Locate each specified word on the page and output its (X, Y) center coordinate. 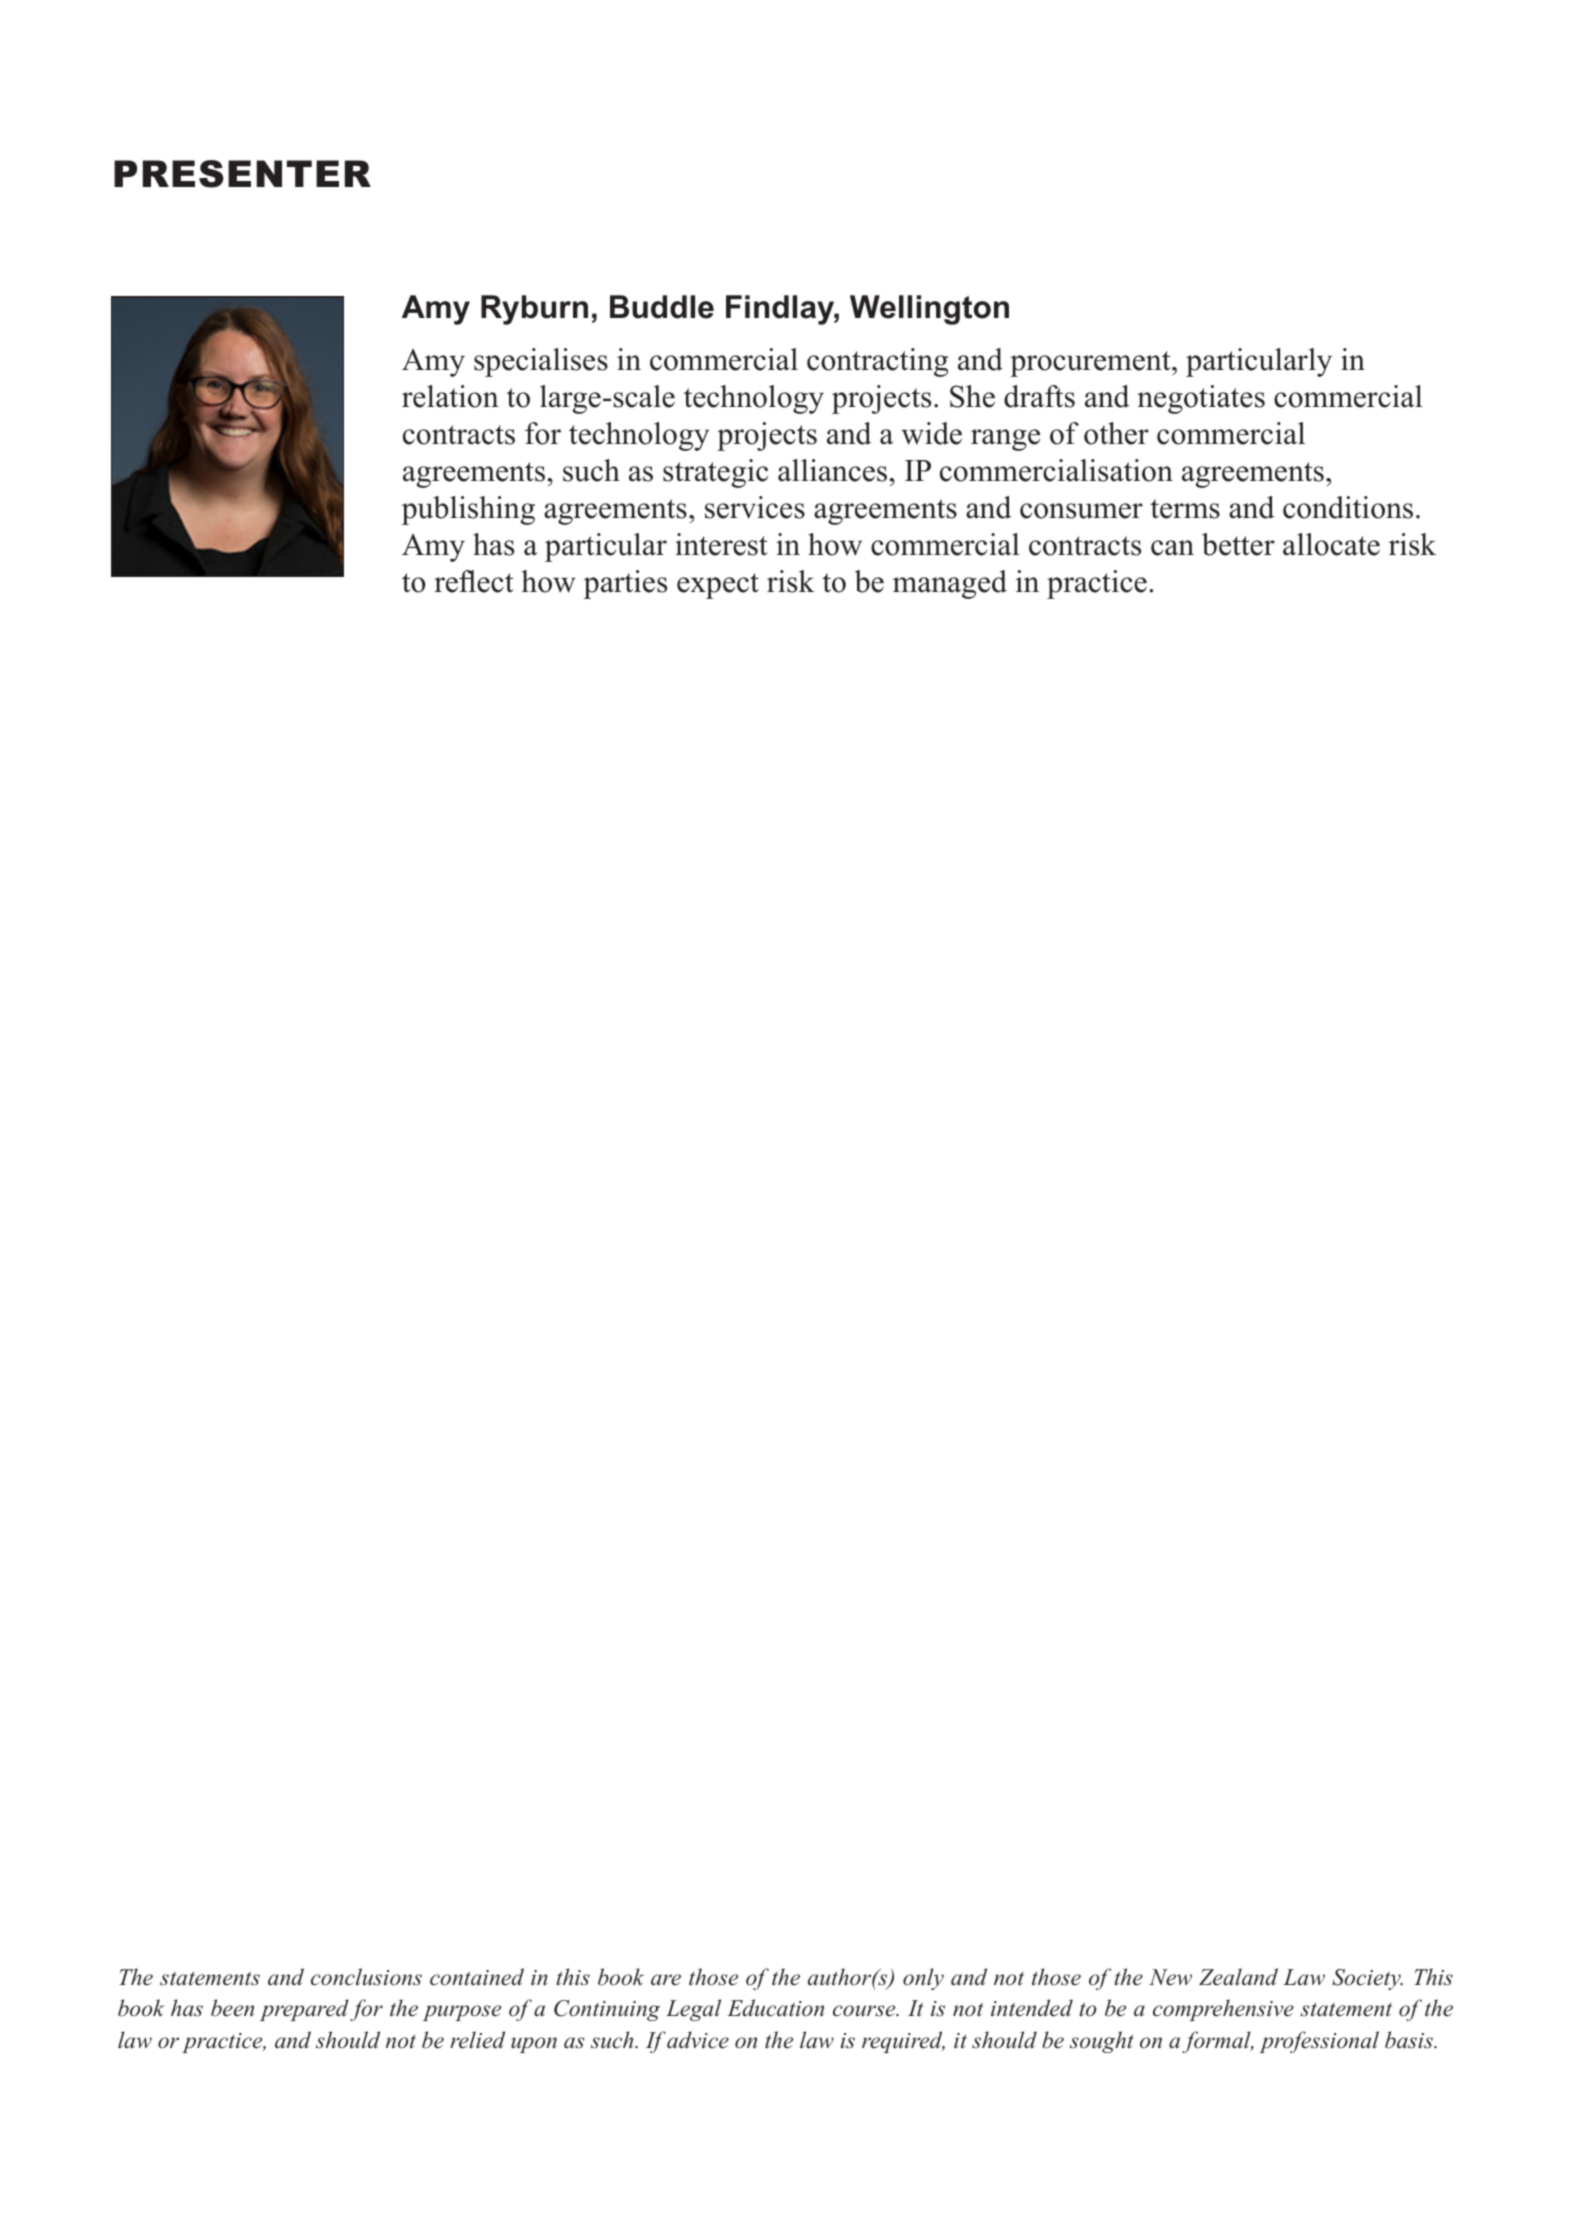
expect (718, 586)
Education (775, 2008)
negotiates (1201, 399)
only (923, 1979)
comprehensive (1223, 2010)
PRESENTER (242, 174)
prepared (304, 2010)
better (1238, 544)
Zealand (1238, 1977)
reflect (474, 581)
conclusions (366, 1977)
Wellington (929, 310)
